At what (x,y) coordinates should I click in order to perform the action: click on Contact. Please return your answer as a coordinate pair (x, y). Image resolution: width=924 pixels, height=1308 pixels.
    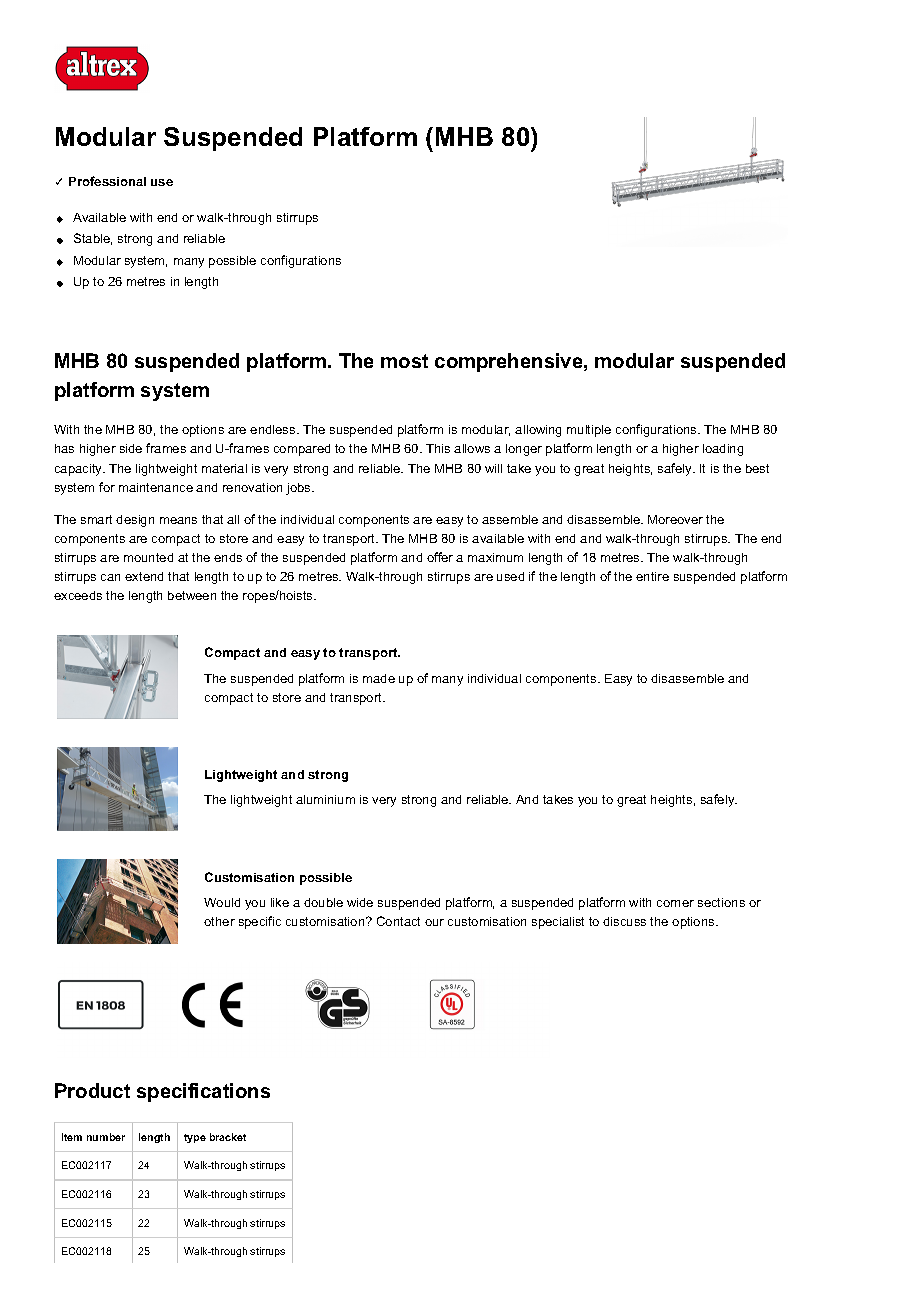
    Looking at the image, I should click on (398, 921).
